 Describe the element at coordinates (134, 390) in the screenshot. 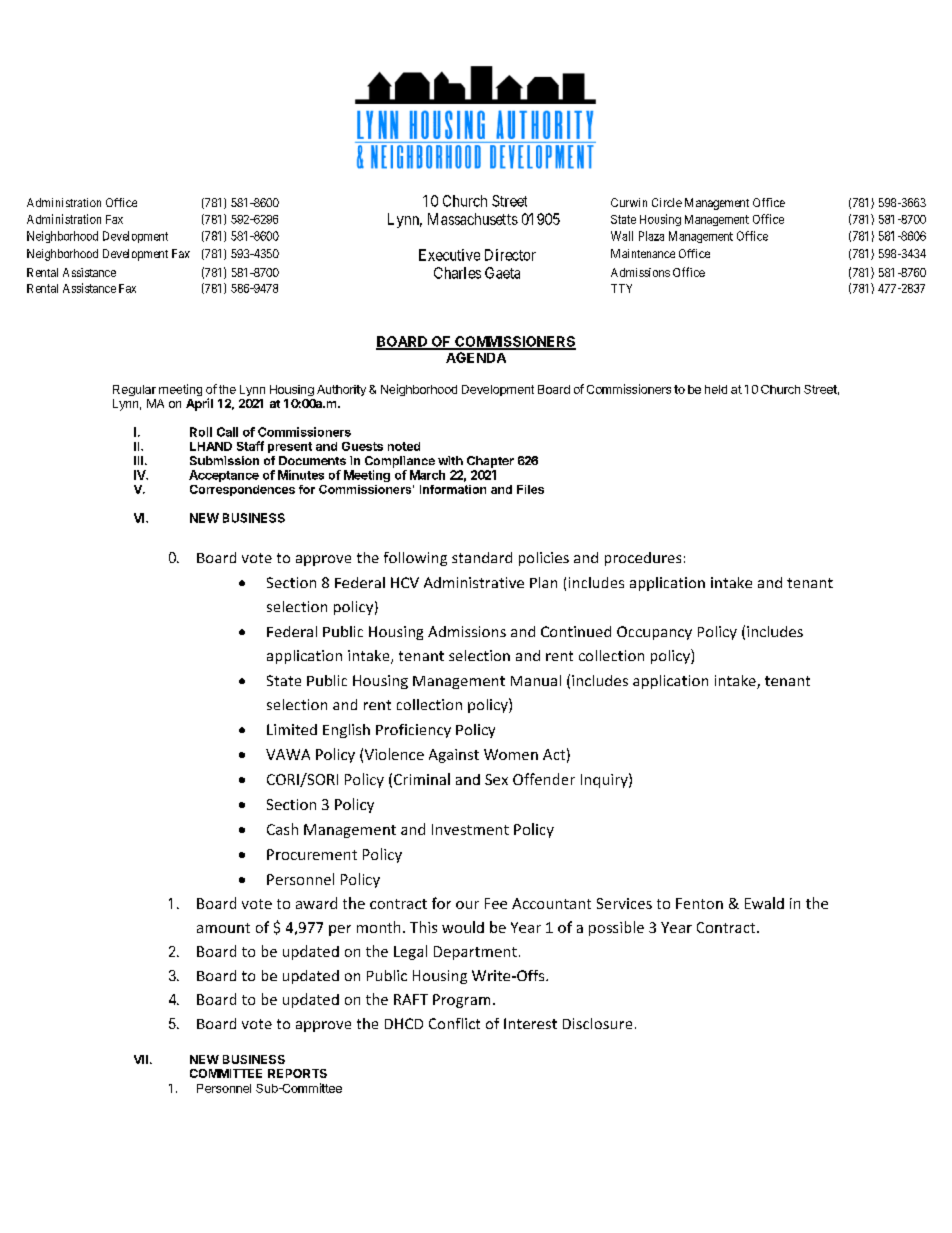

I see `Regular` at that location.
